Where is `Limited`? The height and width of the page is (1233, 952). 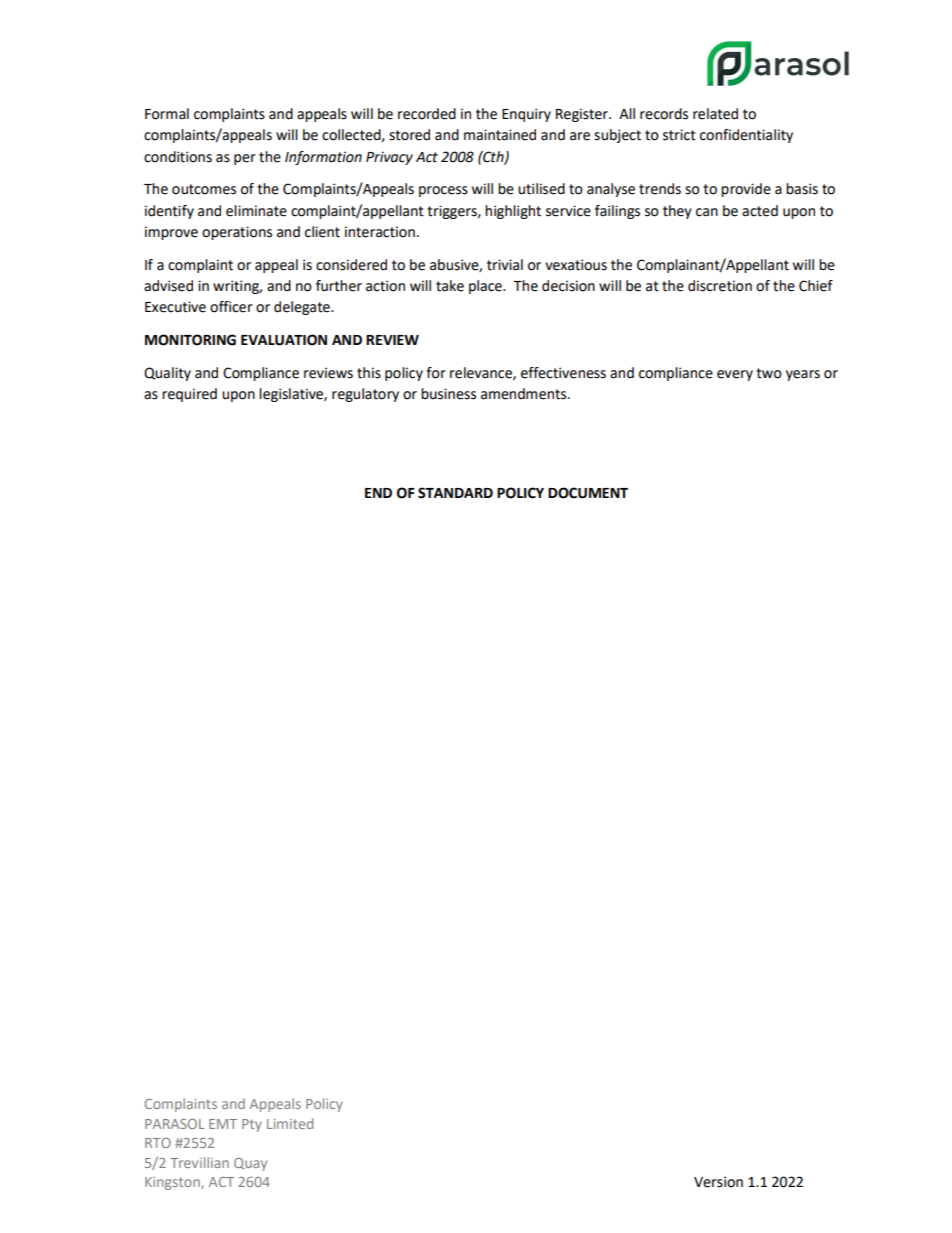
Limited is located at coordinates (290, 1123).
